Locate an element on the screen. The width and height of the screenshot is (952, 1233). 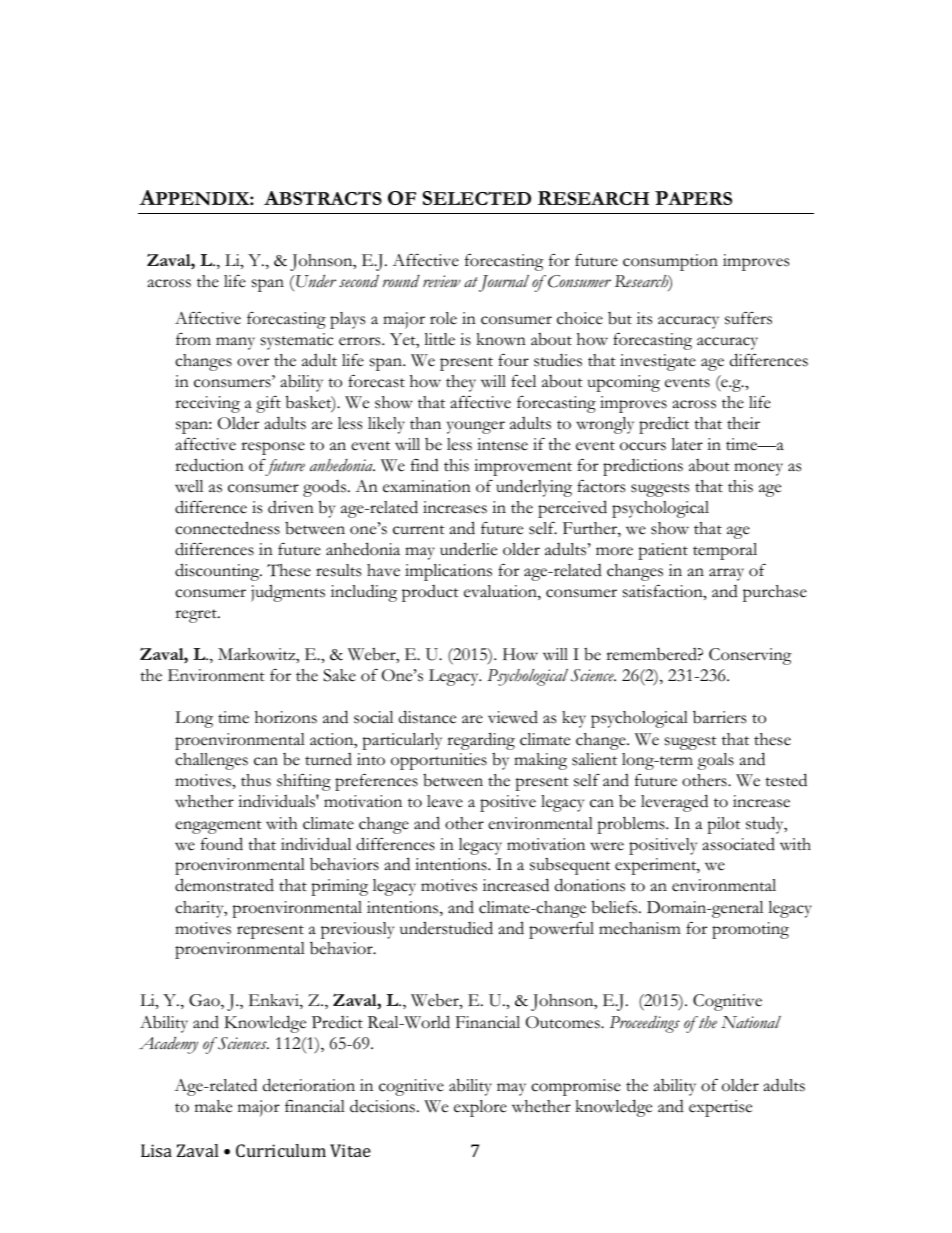
consumption is located at coordinates (670, 262).
